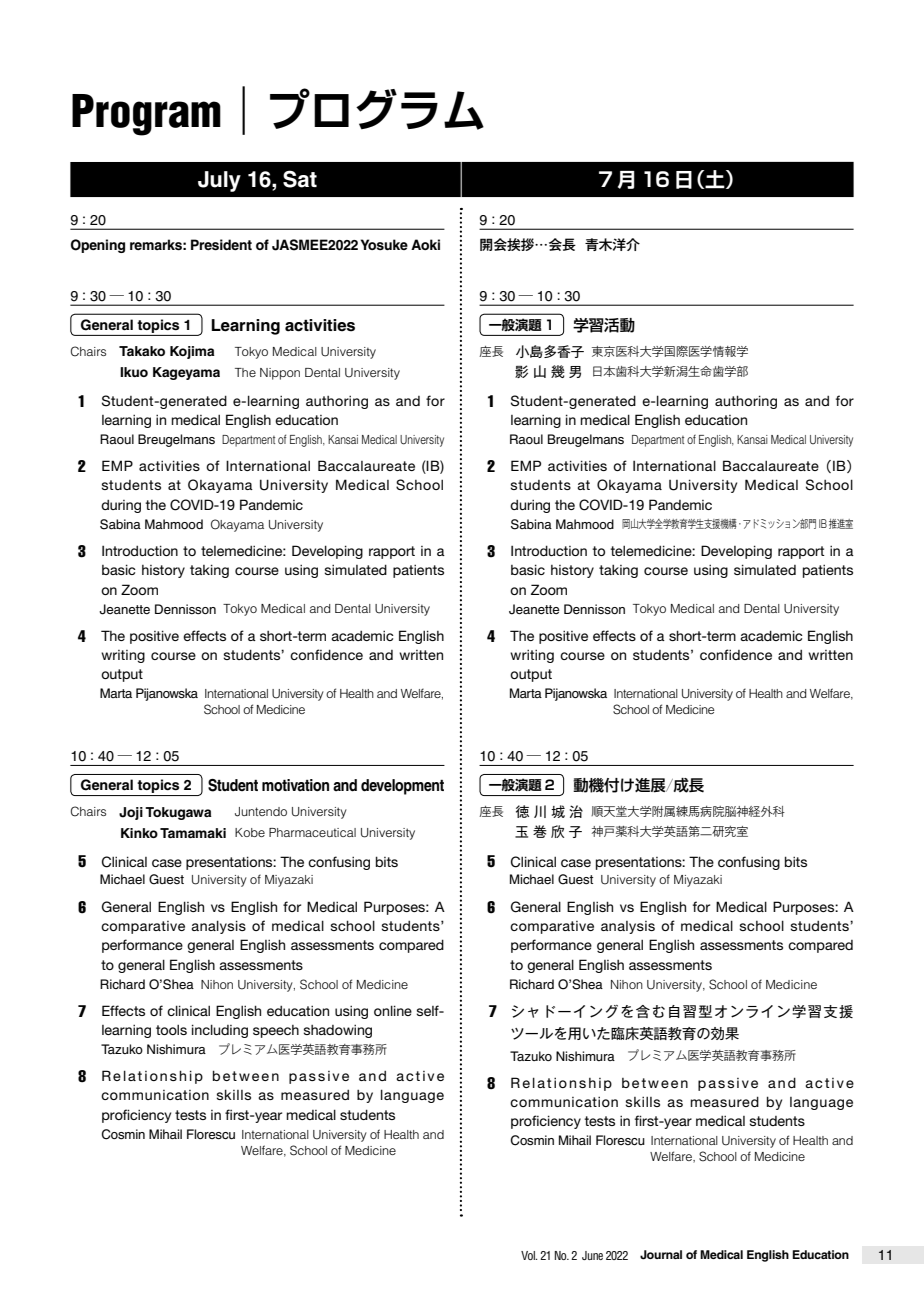 Image resolution: width=924 pixels, height=1308 pixels. What do you see at coordinates (393, 1010) in the page?
I see `online` at bounding box center [393, 1010].
